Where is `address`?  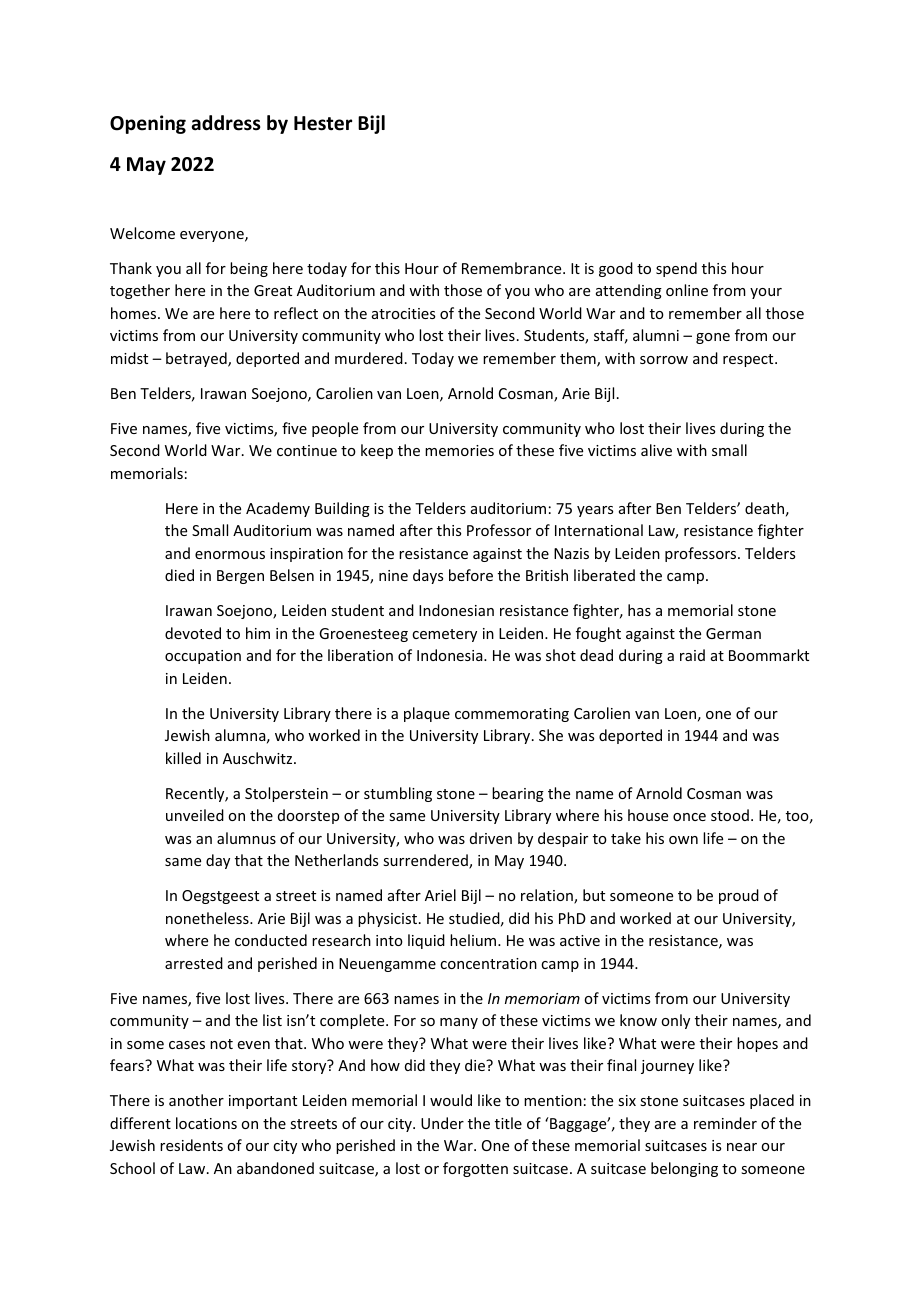
address is located at coordinates (226, 123).
